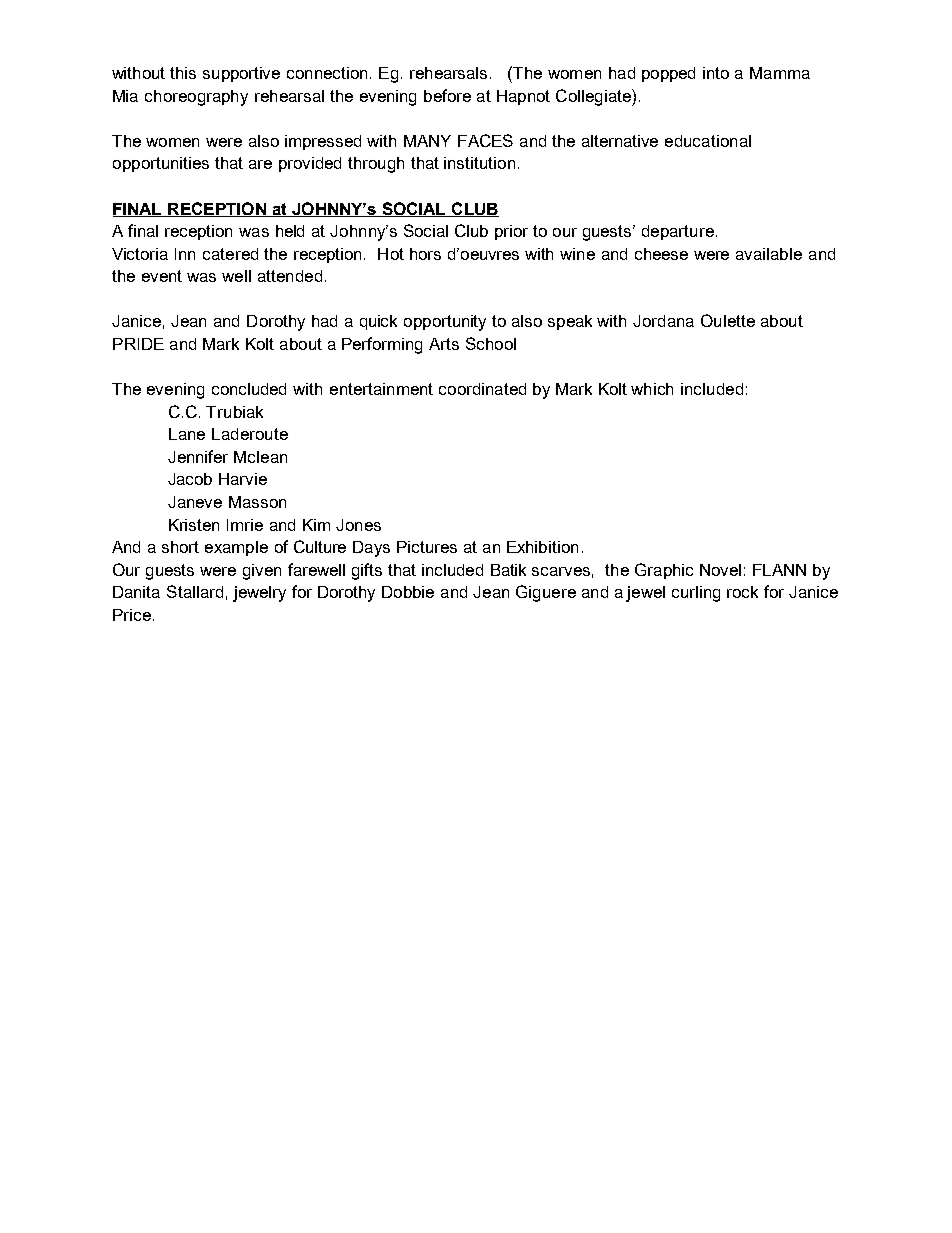 This screenshot has height=1233, width=952. I want to click on opportunities, so click(161, 164).
